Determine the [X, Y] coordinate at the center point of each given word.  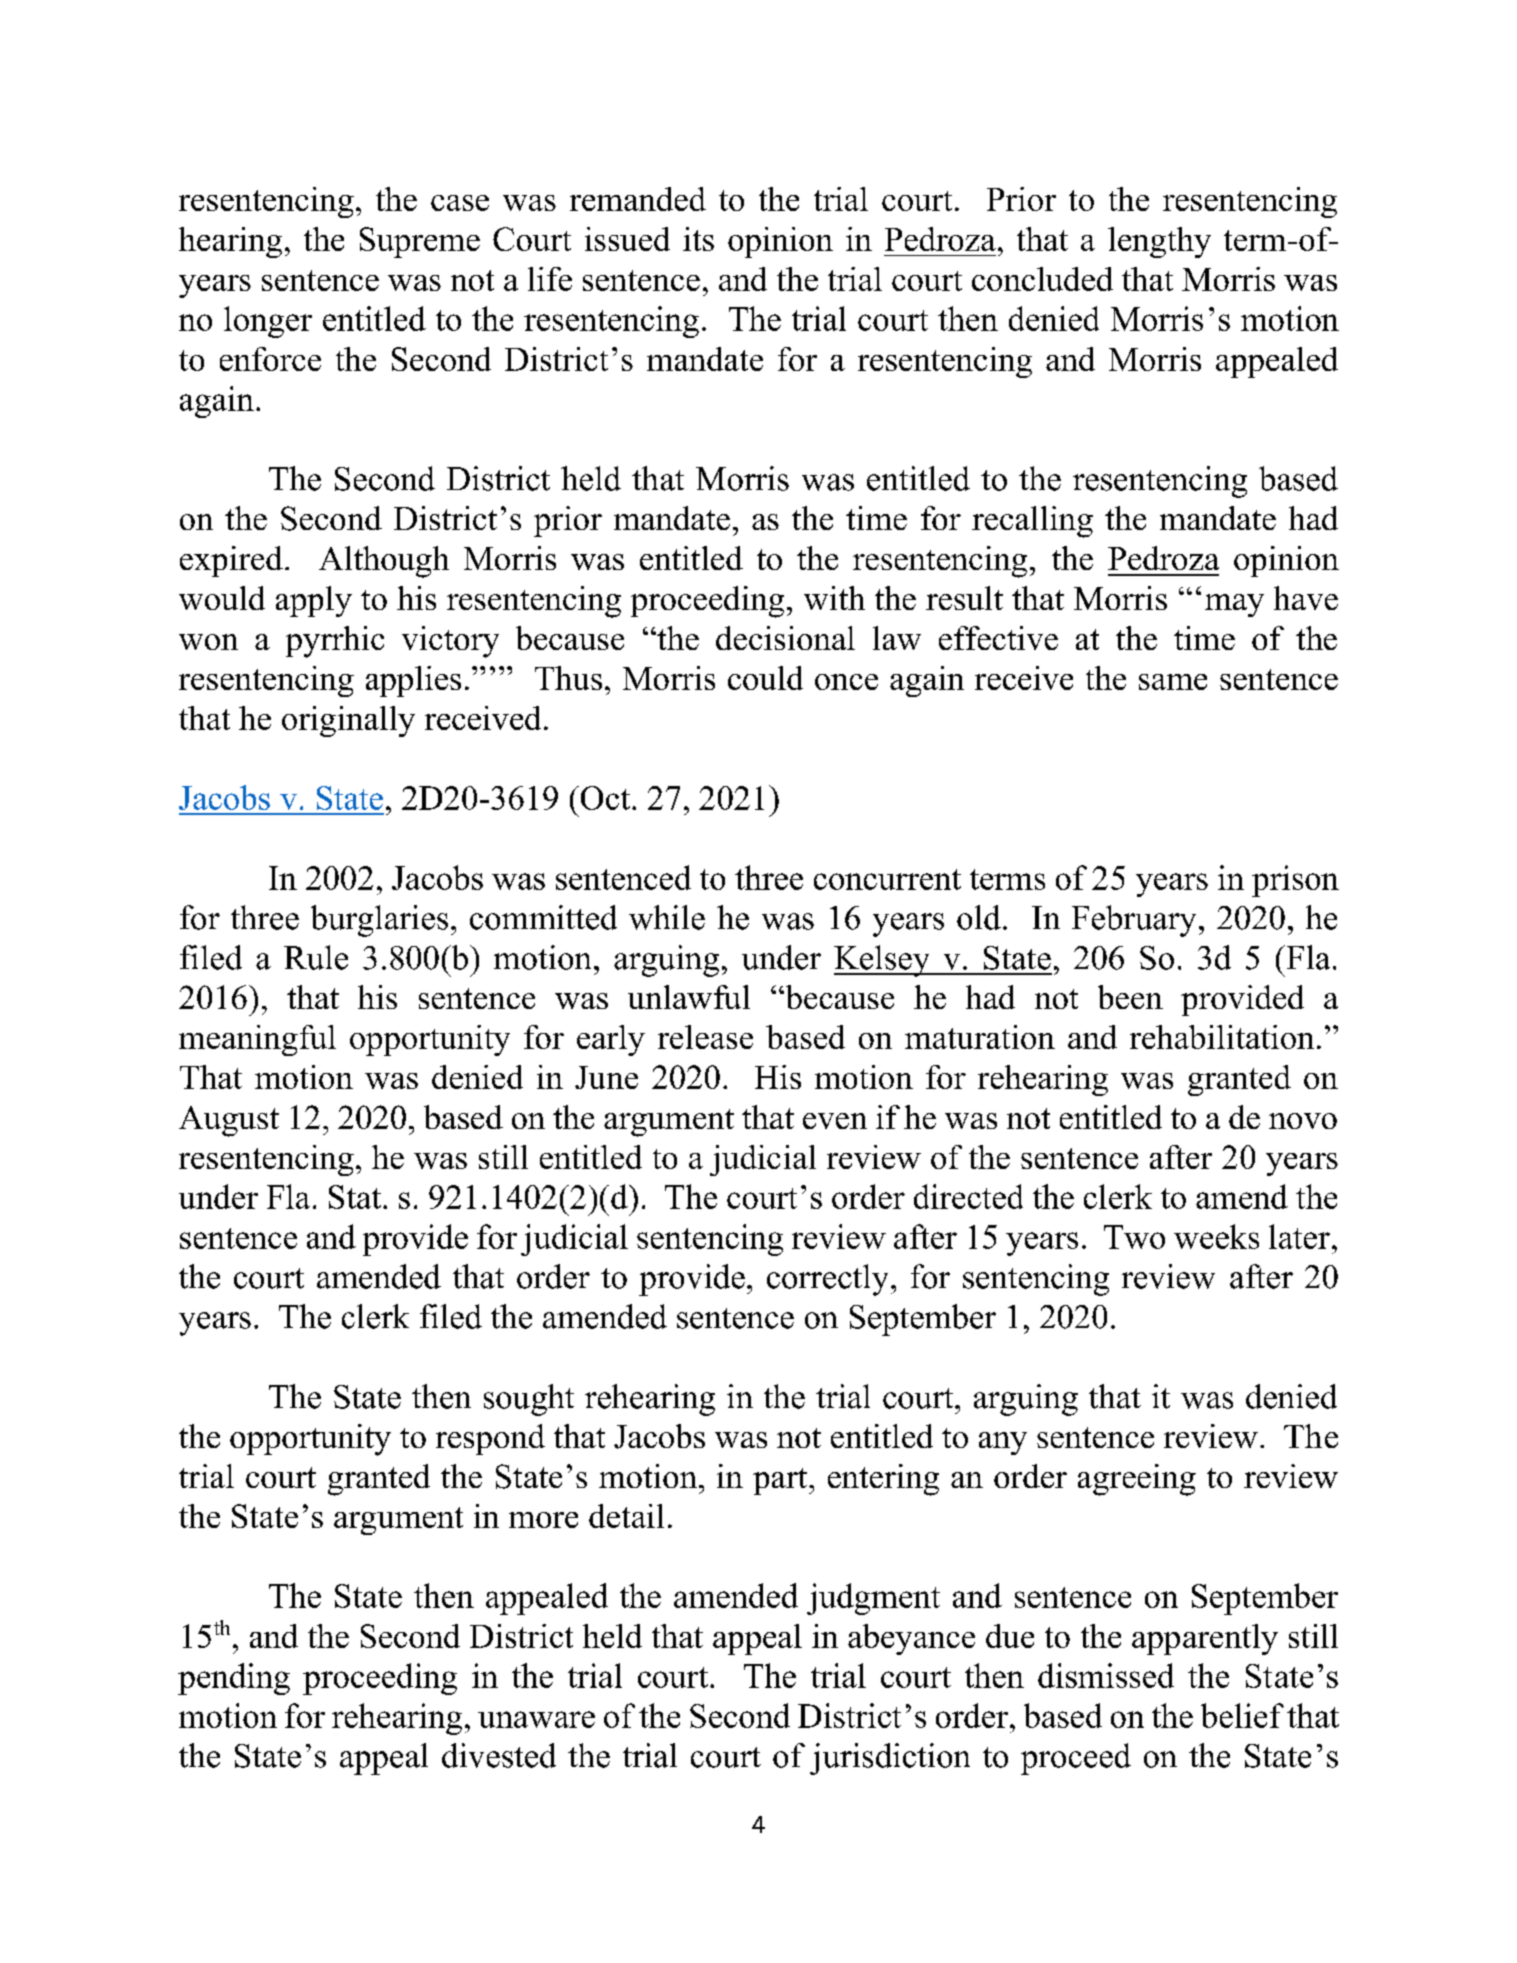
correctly [827, 1280]
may [1234, 605]
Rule [316, 957]
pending [234, 1679]
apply [314, 601]
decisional [785, 638]
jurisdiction [890, 1759]
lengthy [1159, 242]
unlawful [689, 997]
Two [1134, 1237]
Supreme [420, 242]
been [1130, 997]
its [698, 239]
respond [490, 1439]
